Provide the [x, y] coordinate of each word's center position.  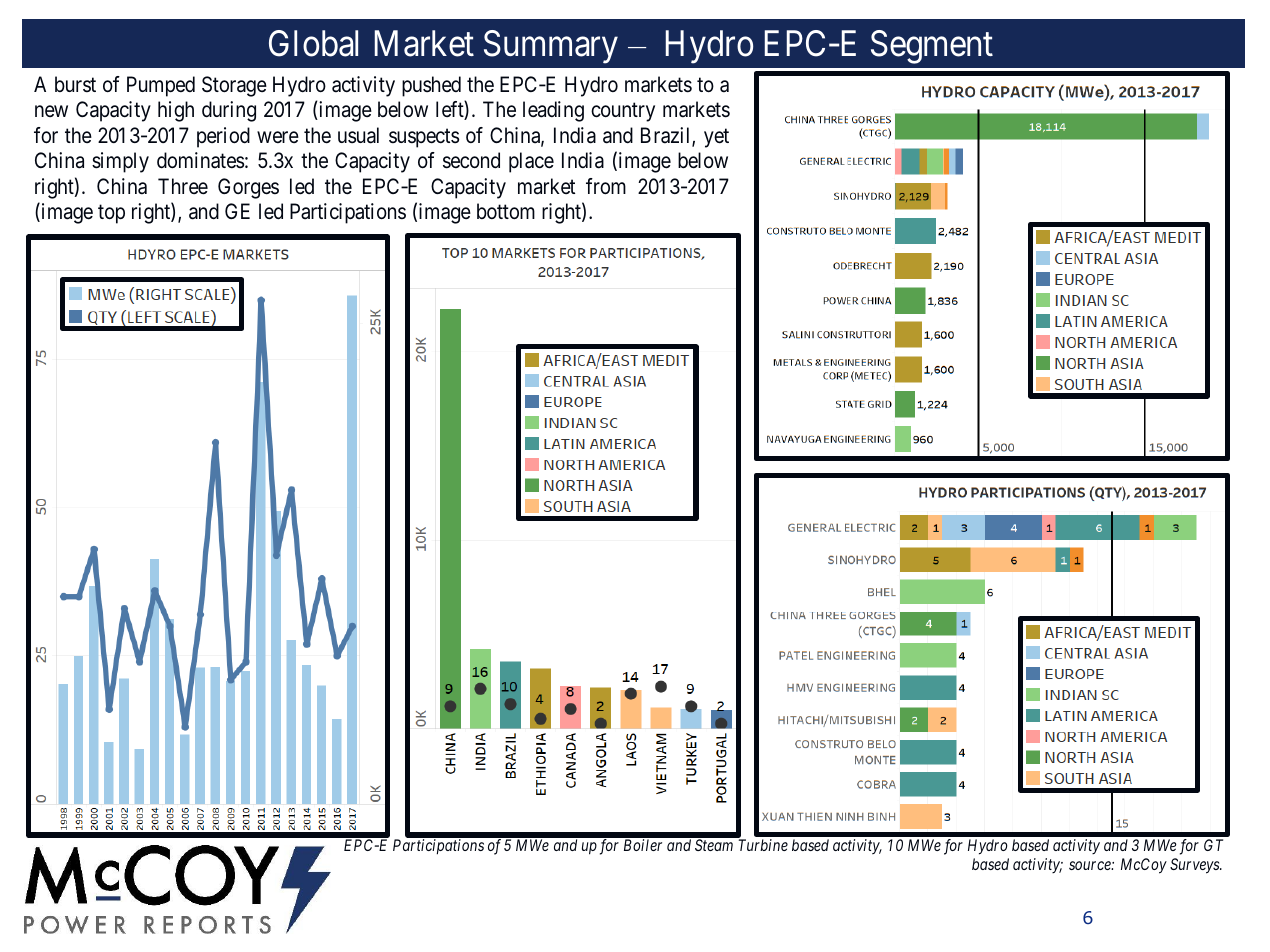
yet [716, 138]
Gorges [248, 188]
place [531, 162]
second [471, 160]
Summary [551, 47]
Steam [714, 845]
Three [183, 186]
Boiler [643, 845]
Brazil [667, 136]
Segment [932, 47]
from [606, 186]
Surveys [1196, 866]
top [111, 214]
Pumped [161, 86]
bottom [506, 211]
